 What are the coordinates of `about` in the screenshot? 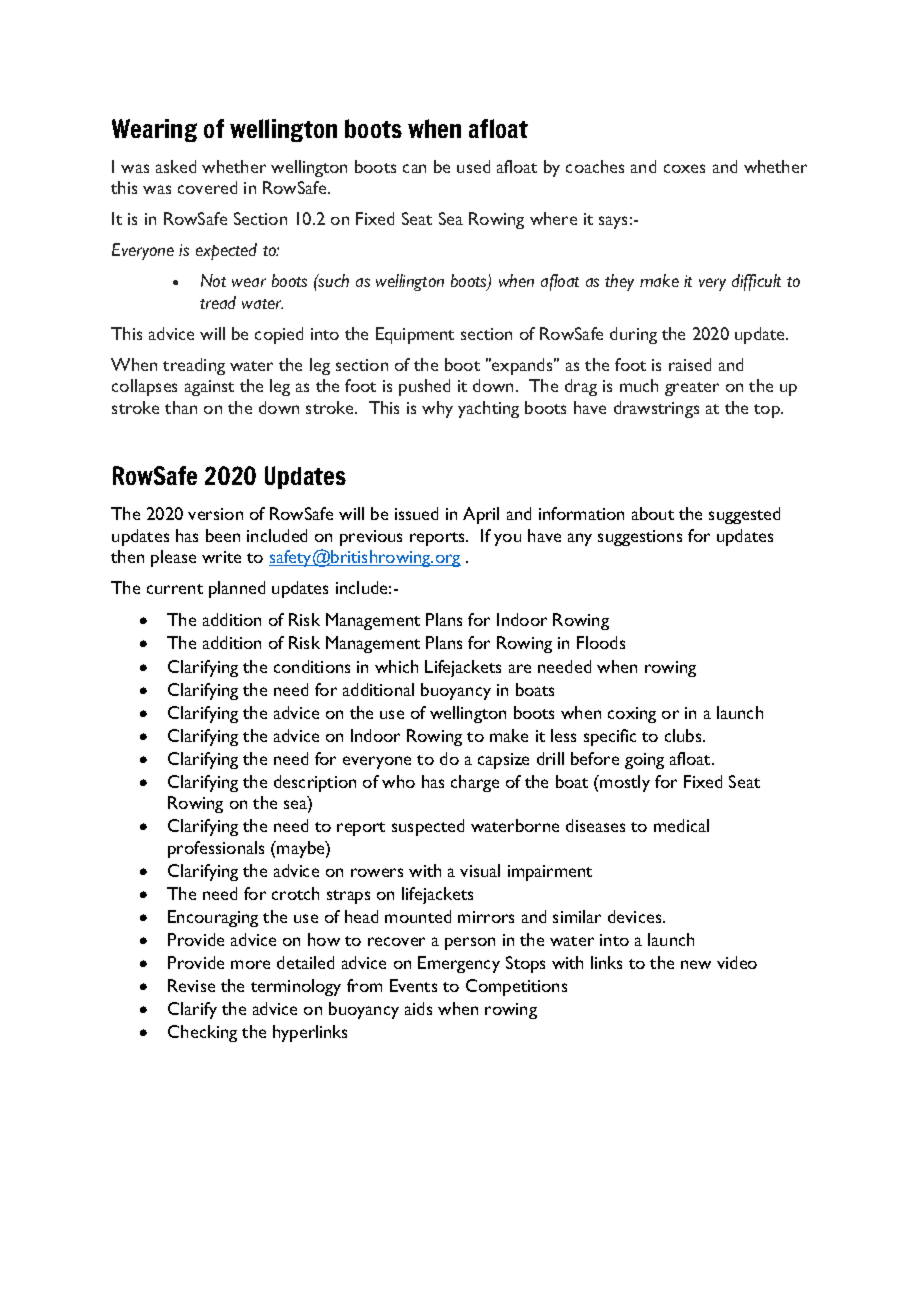 It's located at (653, 513).
